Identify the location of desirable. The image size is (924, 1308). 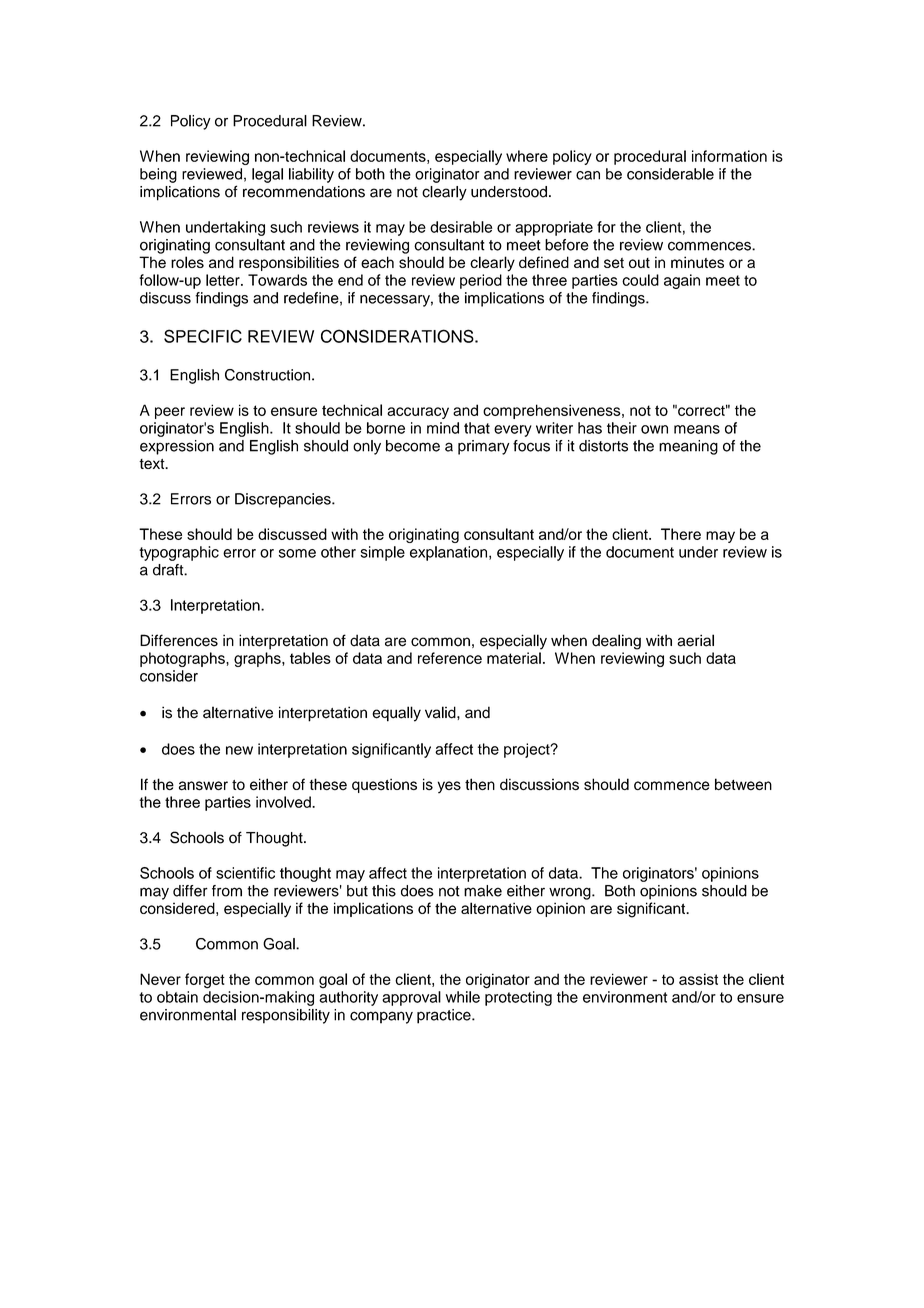
(461, 227).
